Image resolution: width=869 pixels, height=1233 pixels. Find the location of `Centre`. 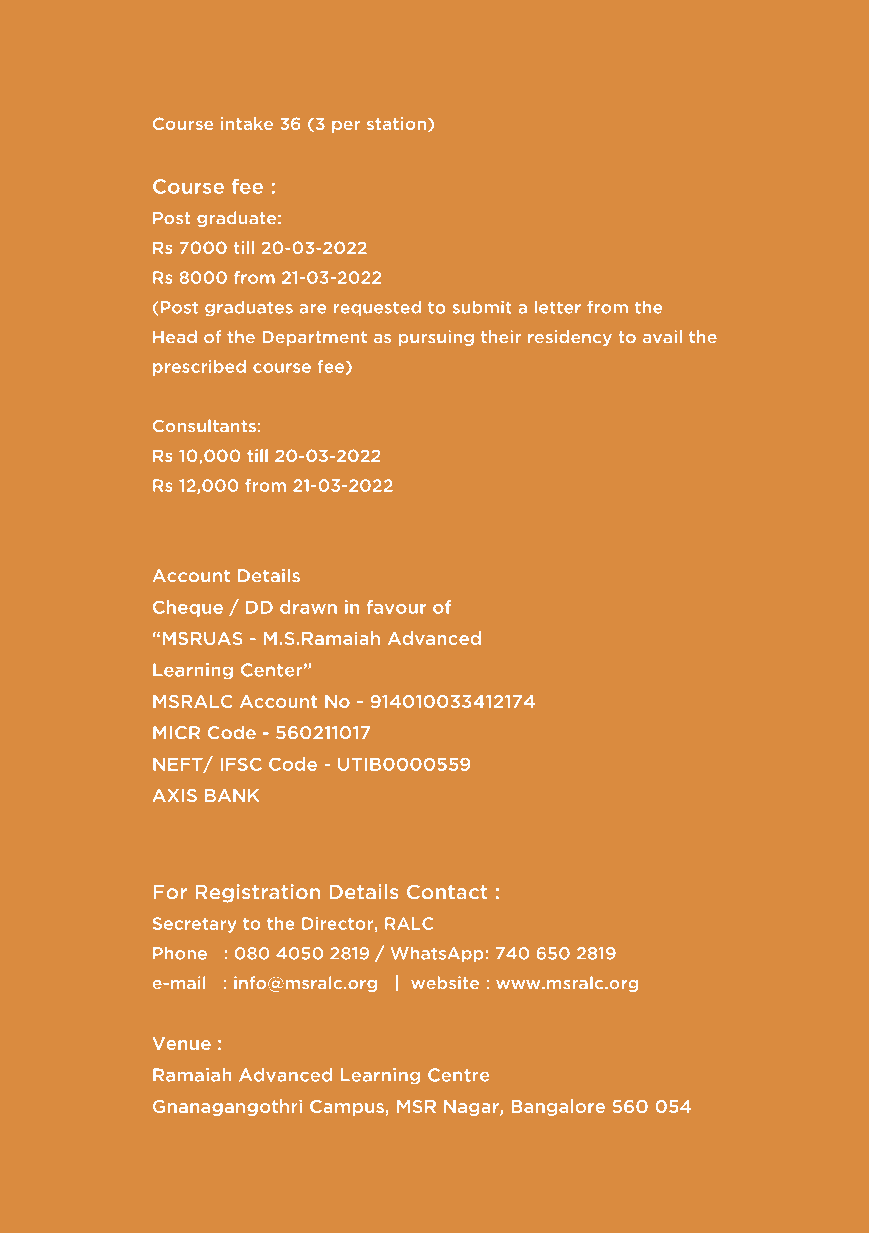

Centre is located at coordinates (458, 1075).
